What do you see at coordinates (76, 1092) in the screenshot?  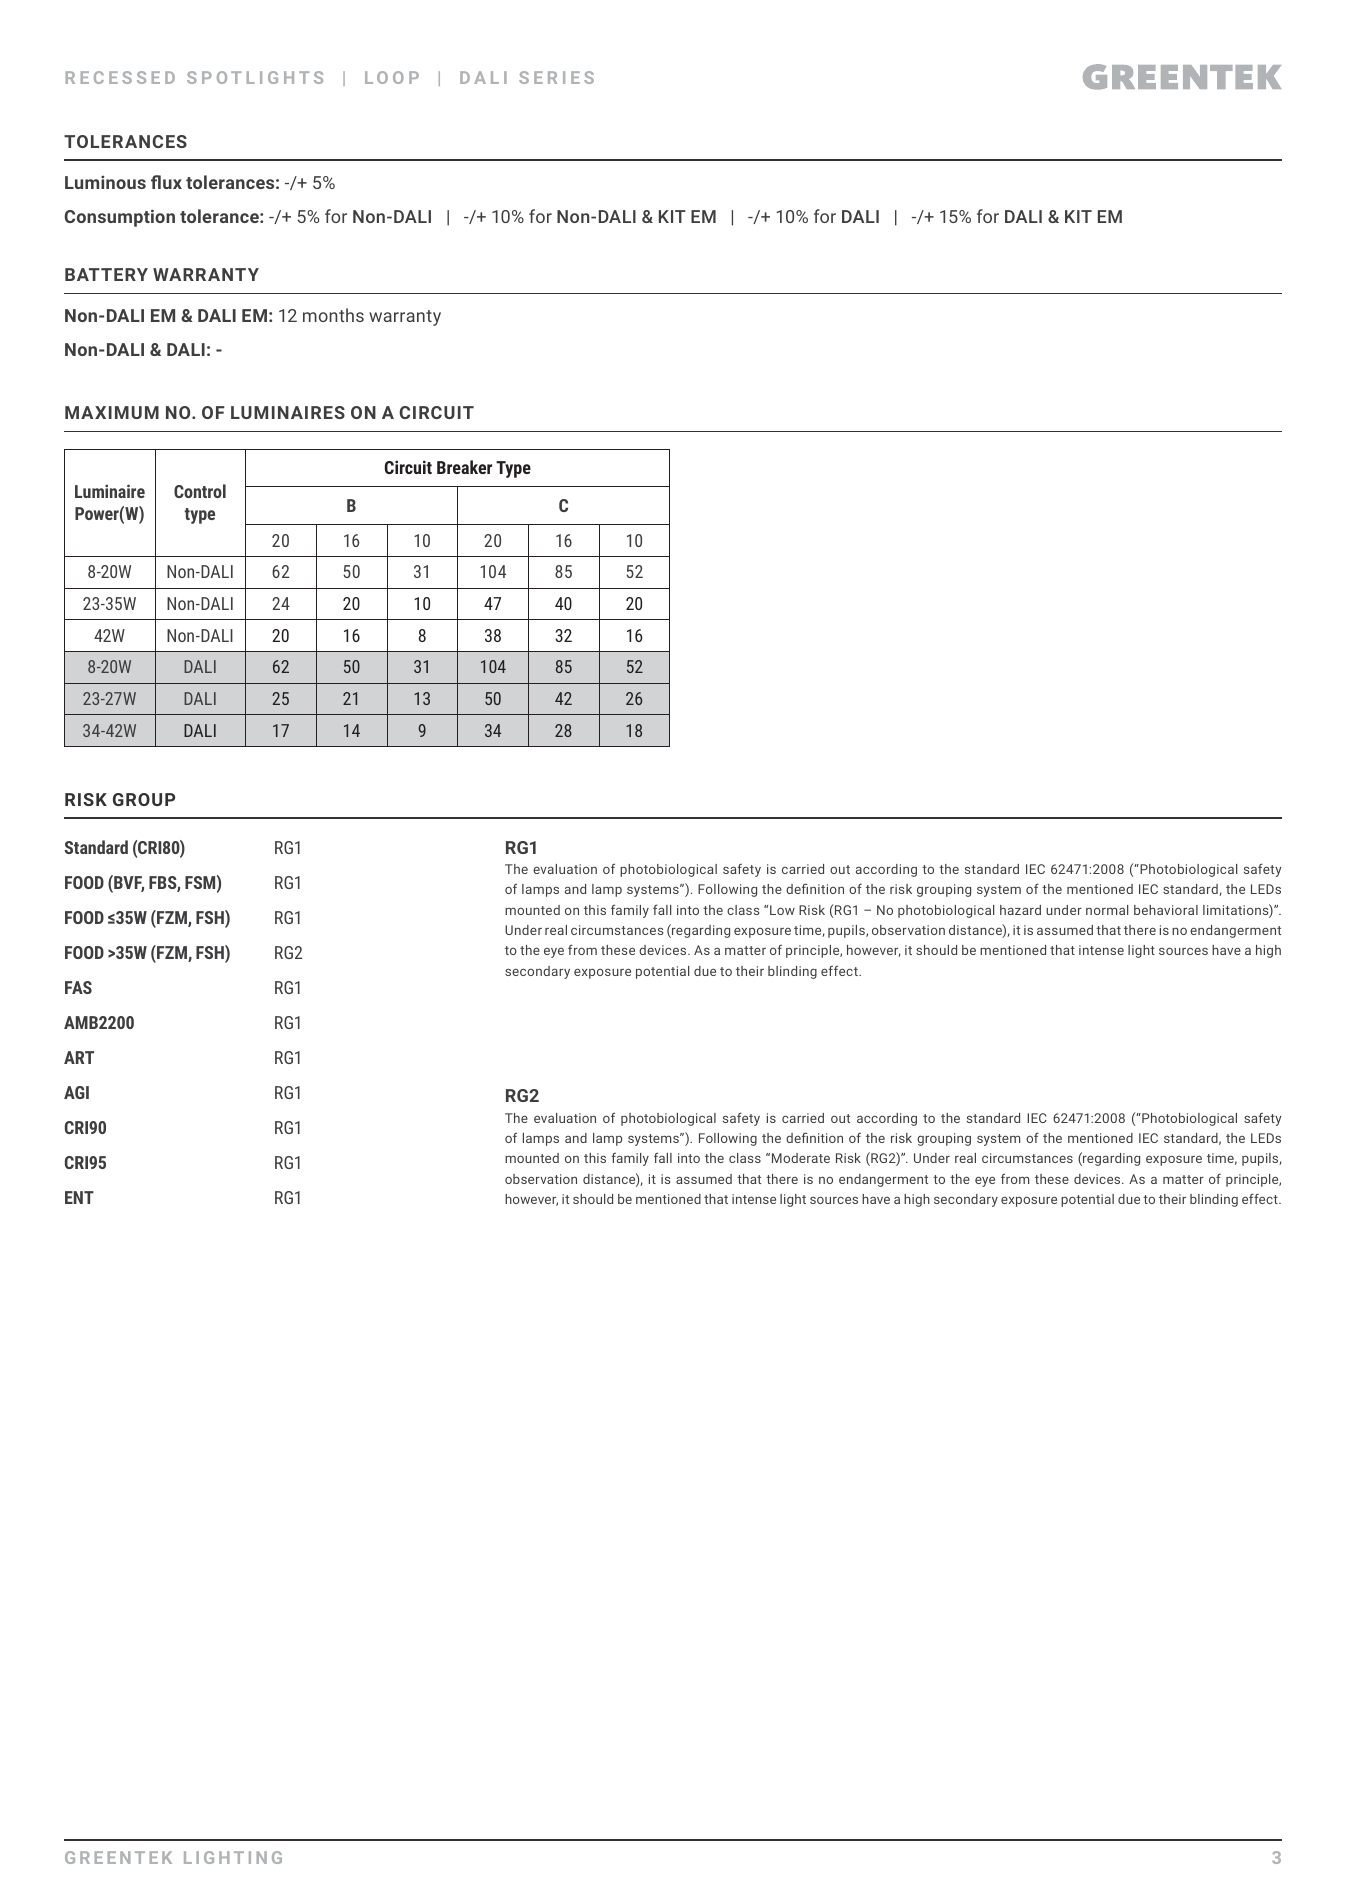 I see `AGI` at bounding box center [76, 1092].
